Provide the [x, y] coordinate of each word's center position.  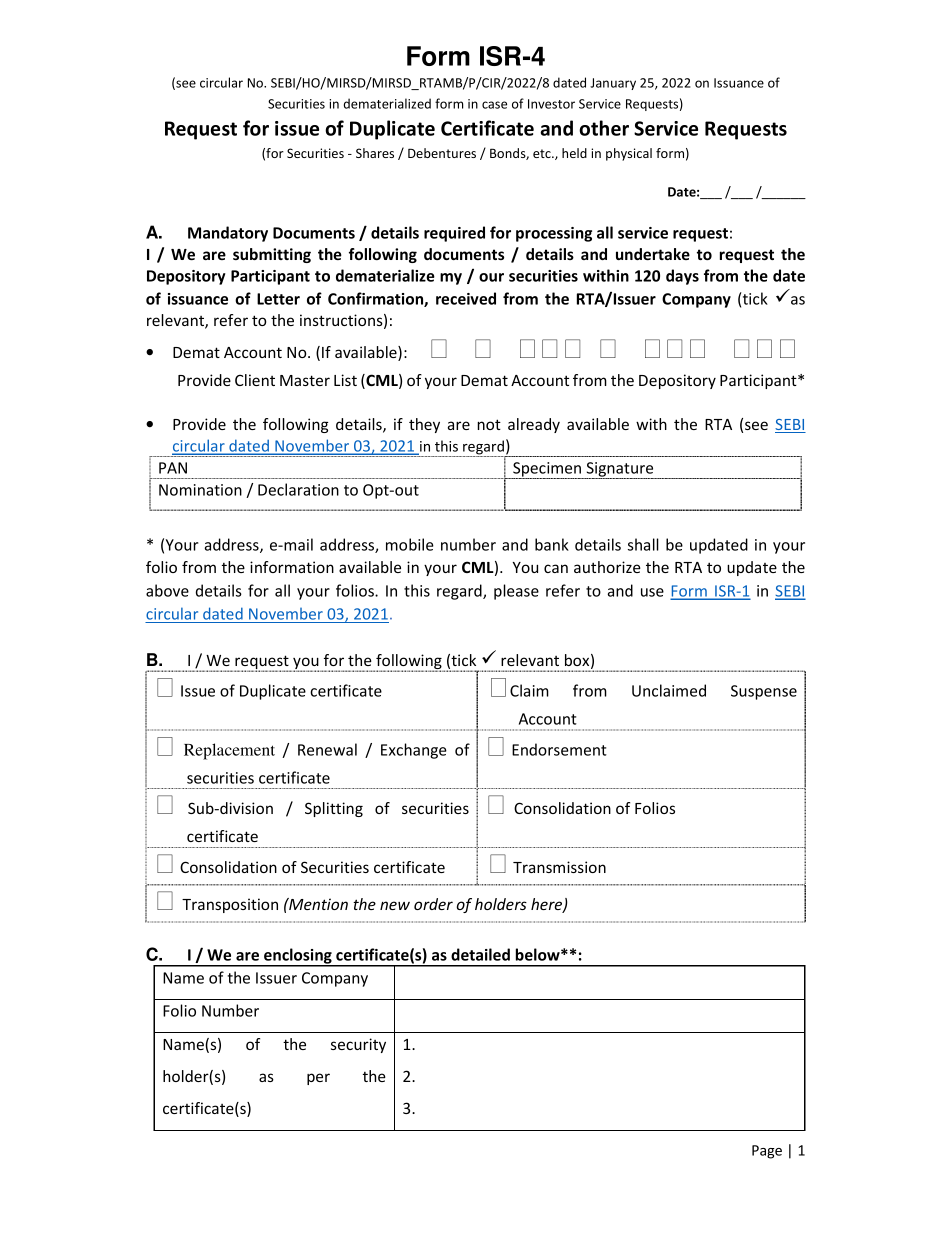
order [433, 904]
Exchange [414, 751]
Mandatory [228, 234]
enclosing [298, 957]
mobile [410, 544]
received [466, 298]
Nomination [200, 490]
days [682, 277]
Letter [278, 299]
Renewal [327, 749]
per [318, 1079]
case [494, 105]
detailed [480, 954]
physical [629, 154]
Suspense [764, 692]
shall [643, 544]
